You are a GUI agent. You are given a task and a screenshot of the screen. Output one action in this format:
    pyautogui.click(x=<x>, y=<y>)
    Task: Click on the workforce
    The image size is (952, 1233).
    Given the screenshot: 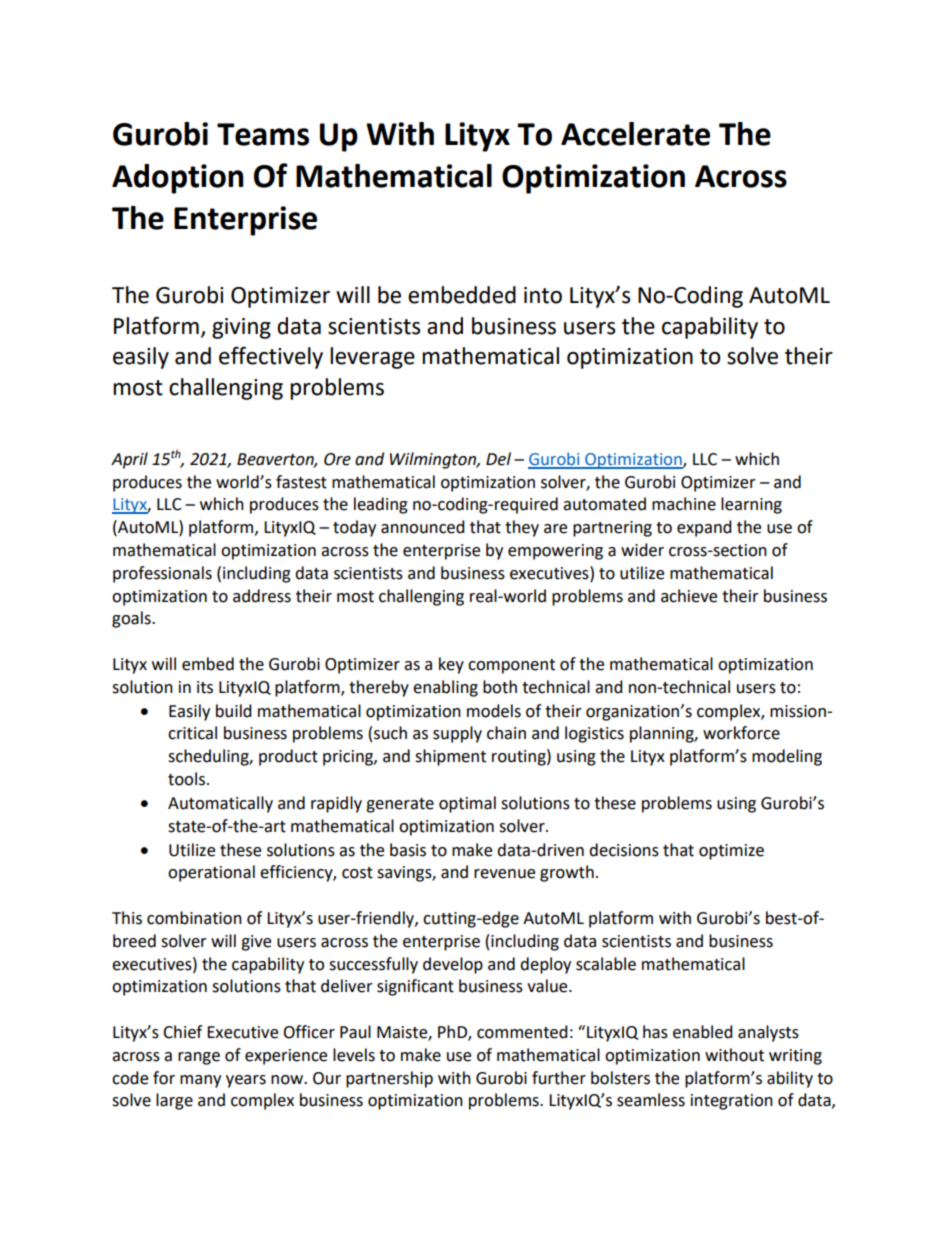 What is the action you would take?
    pyautogui.click(x=741, y=733)
